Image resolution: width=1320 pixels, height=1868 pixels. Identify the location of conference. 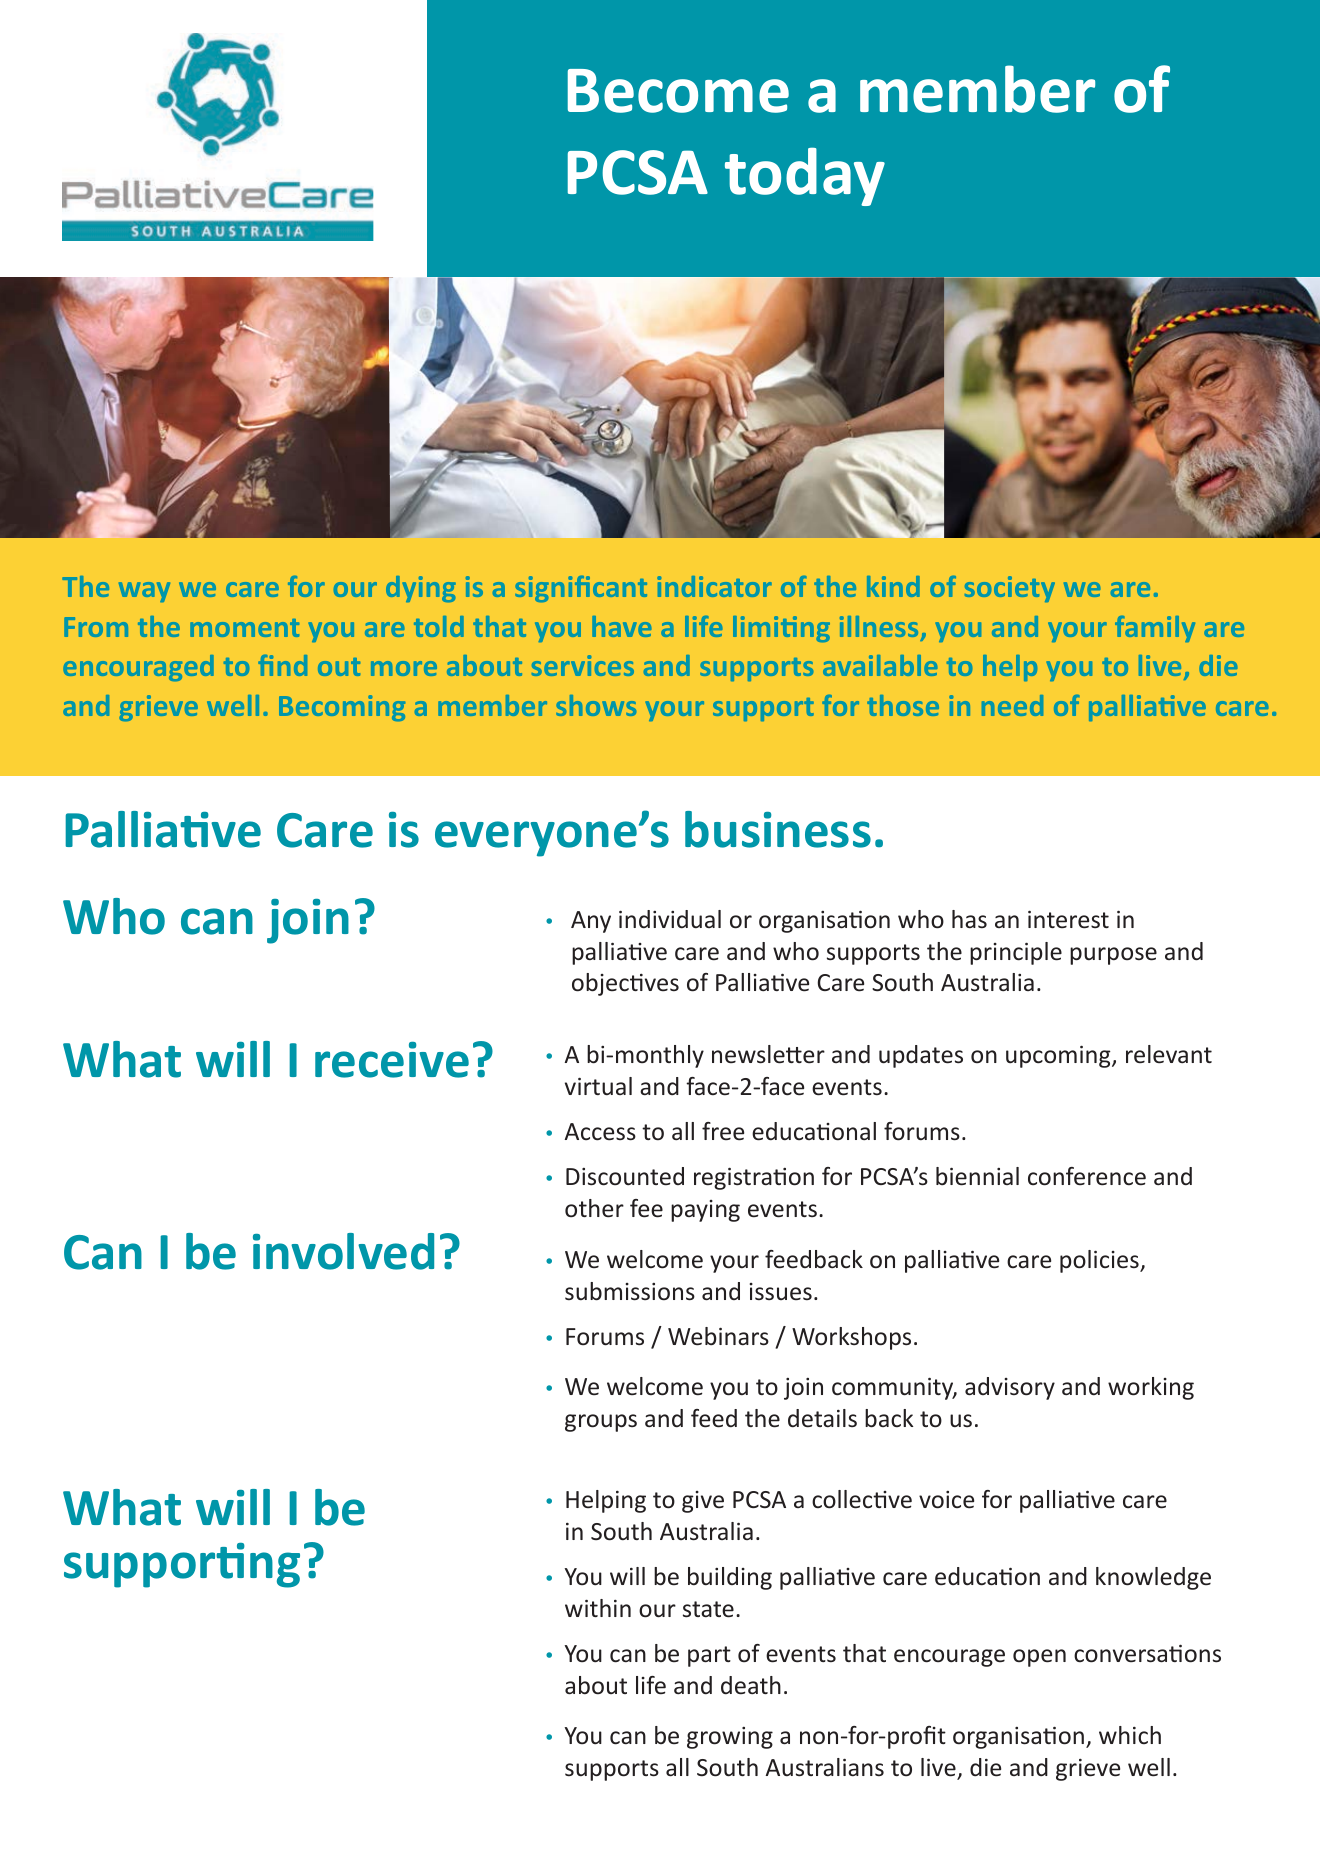
(1087, 1176).
